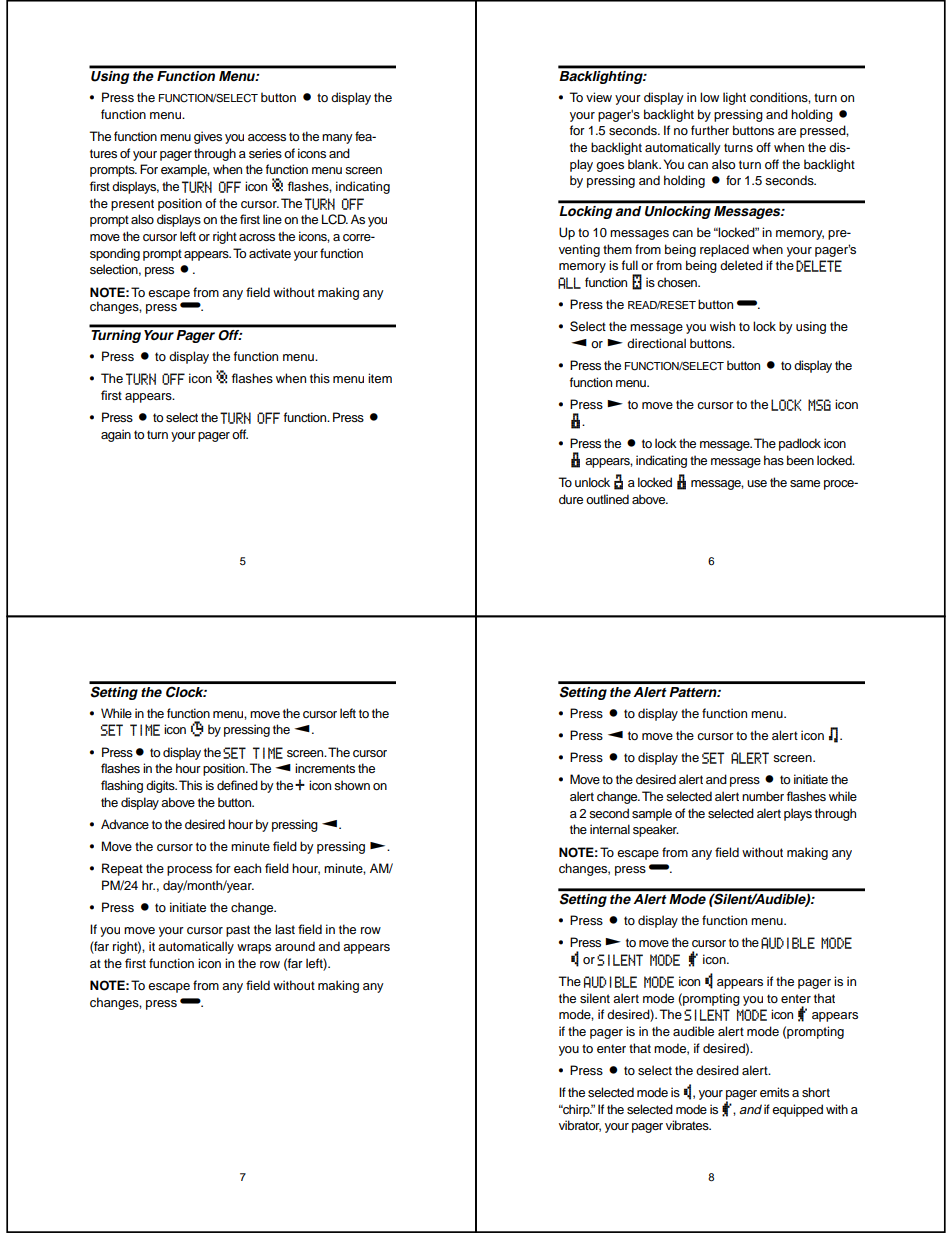 This image has width=952, height=1233. I want to click on many, so click(337, 139).
